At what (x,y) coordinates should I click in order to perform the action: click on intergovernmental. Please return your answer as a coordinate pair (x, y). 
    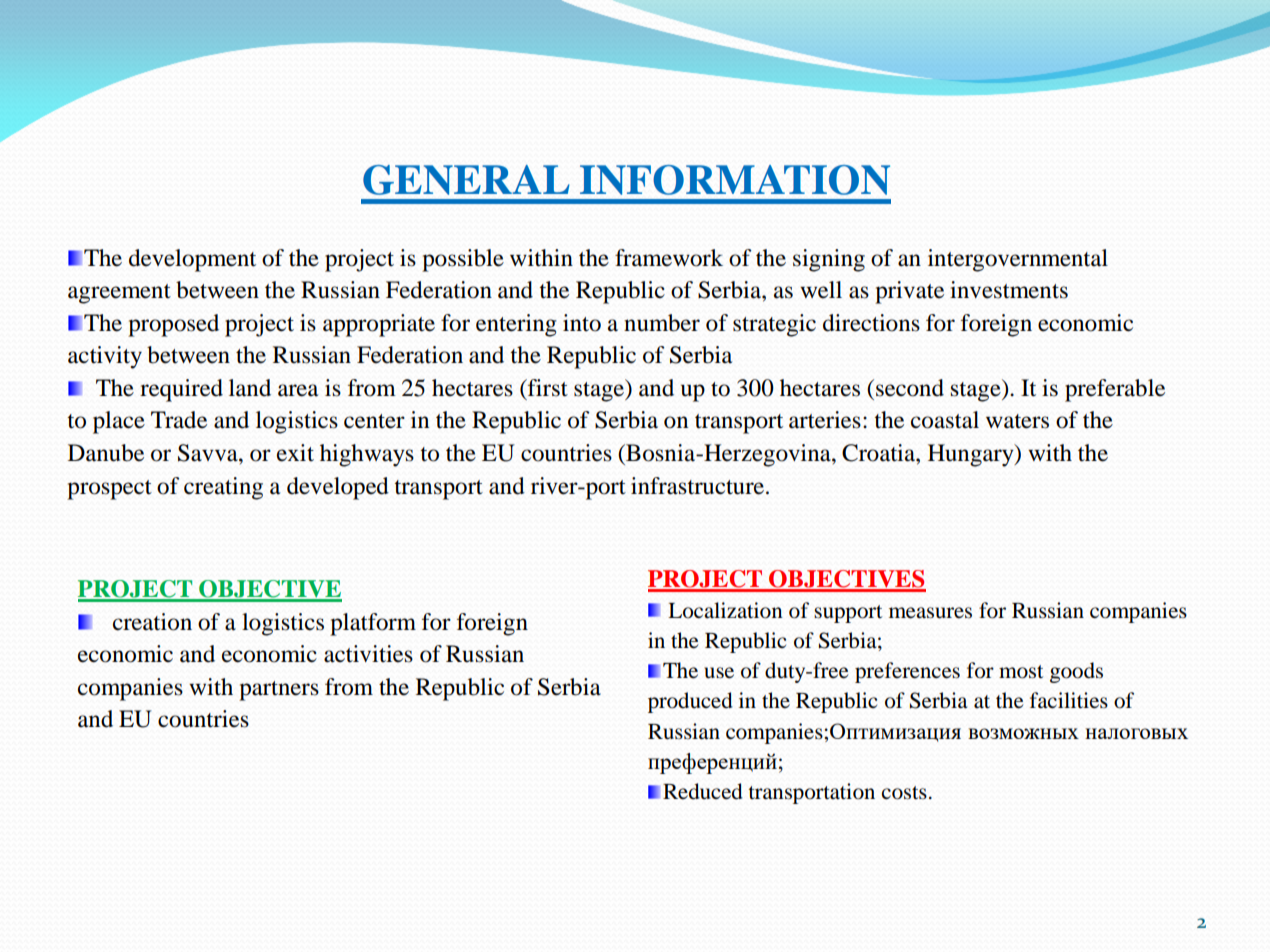
    Looking at the image, I should click on (1018, 260).
